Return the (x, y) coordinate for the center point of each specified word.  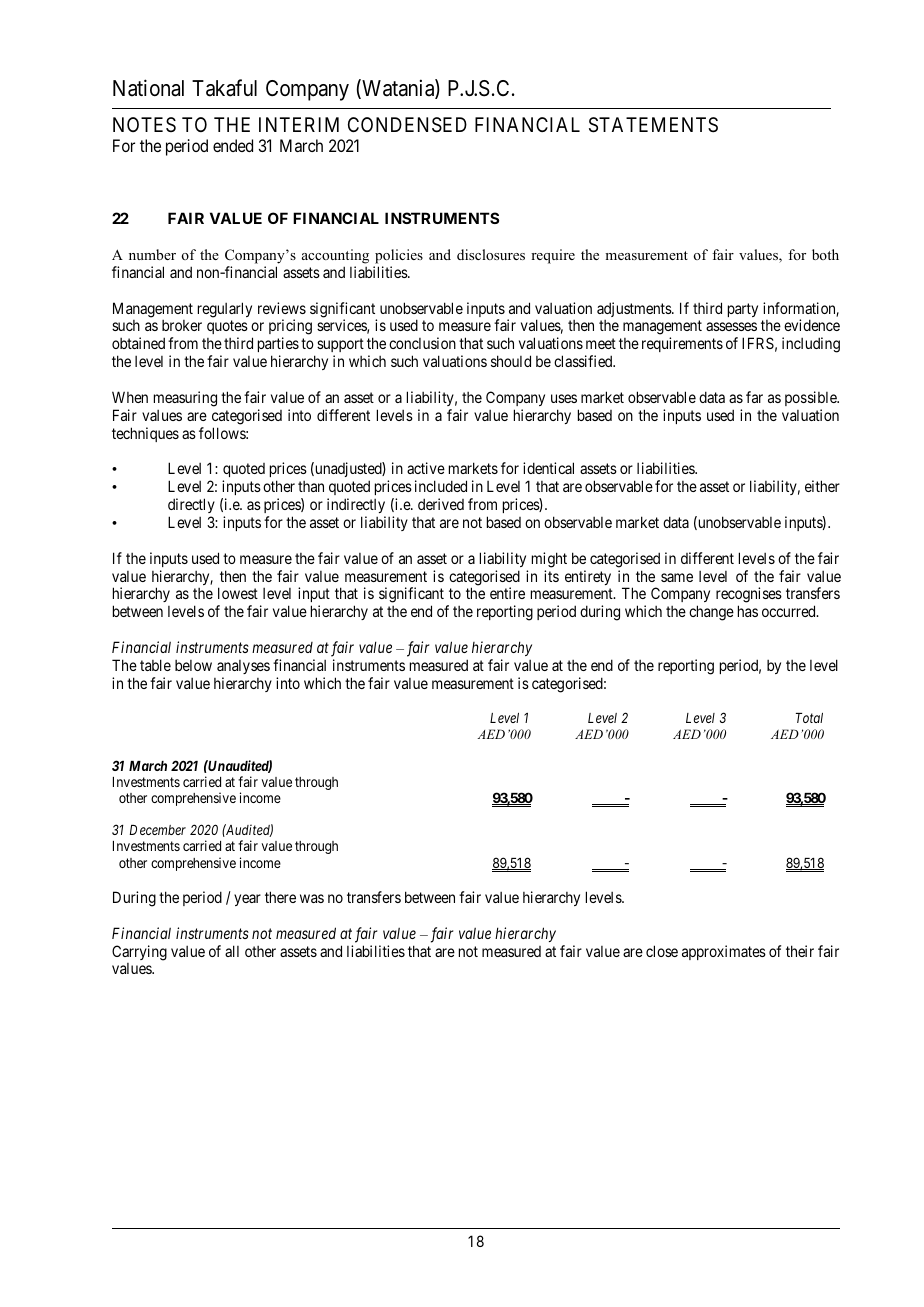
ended (233, 145)
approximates (724, 952)
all (232, 951)
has (748, 611)
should (511, 361)
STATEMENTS (653, 125)
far (754, 397)
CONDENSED (407, 125)
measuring (185, 399)
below (193, 665)
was (312, 898)
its (551, 576)
